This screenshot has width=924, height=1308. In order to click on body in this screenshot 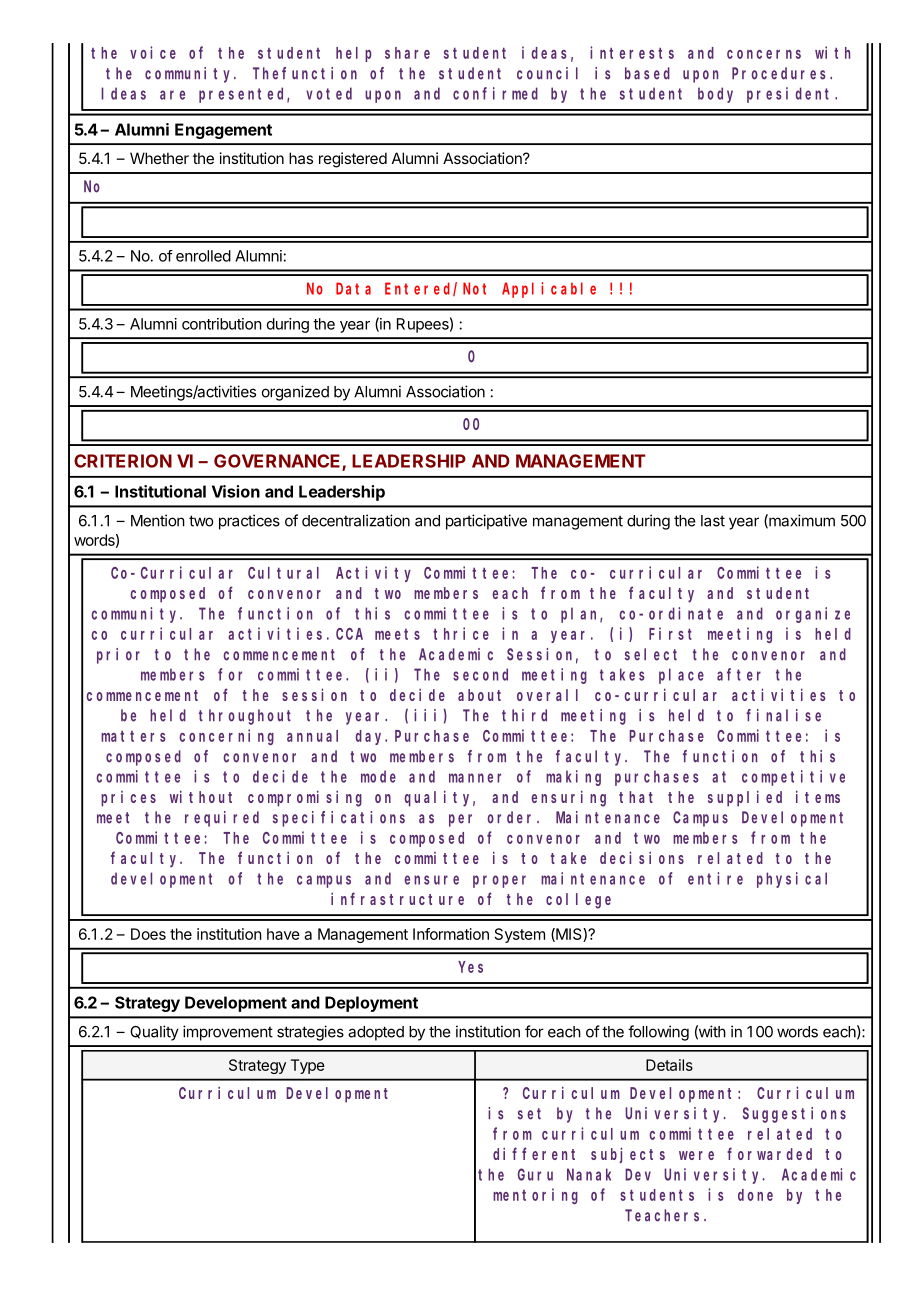, I will do `click(715, 95)`.
